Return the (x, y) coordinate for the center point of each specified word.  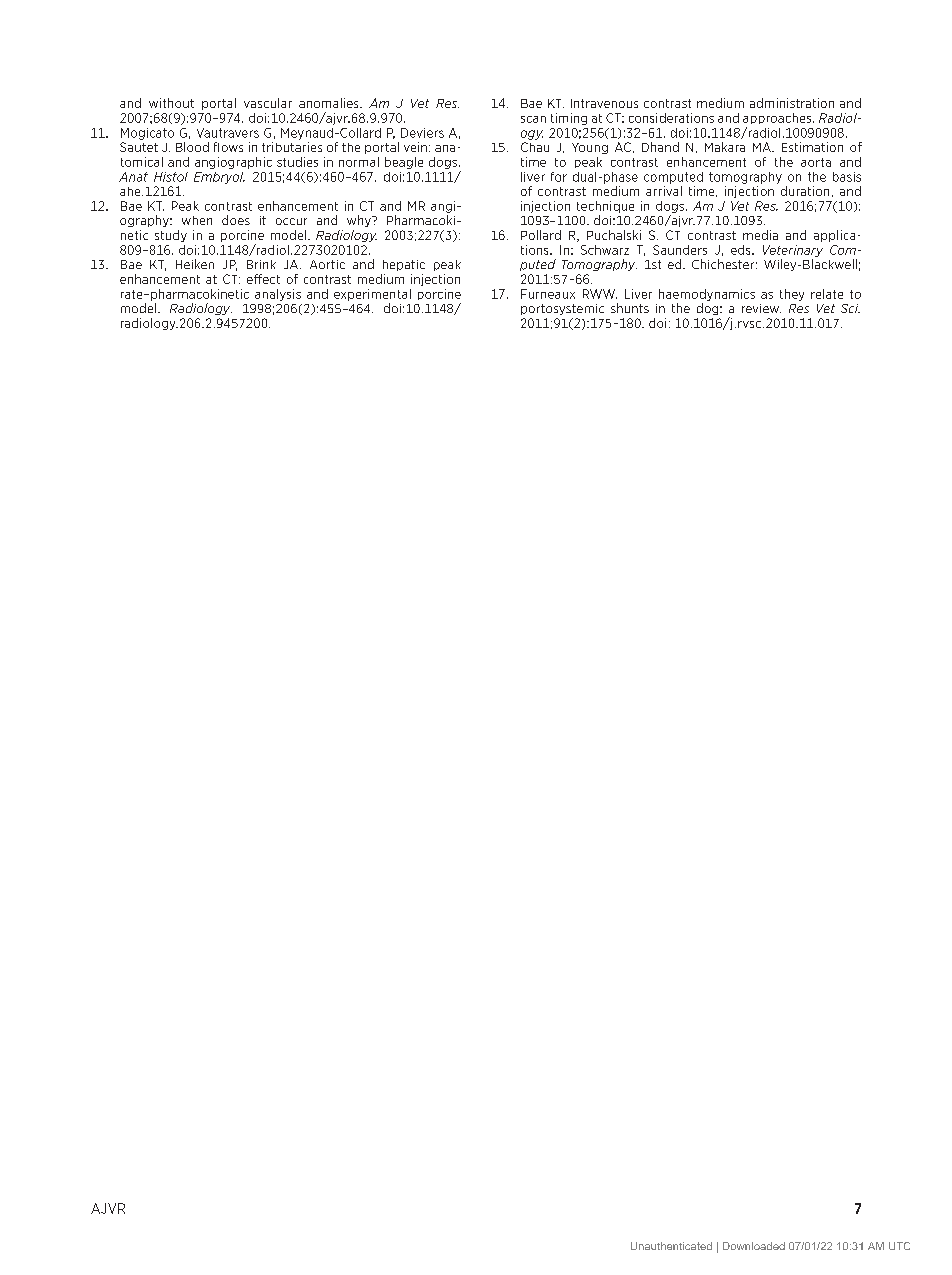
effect (263, 279)
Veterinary (793, 251)
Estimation (812, 147)
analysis (278, 295)
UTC (899, 1246)
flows (228, 147)
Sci (850, 308)
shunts (630, 308)
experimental (372, 295)
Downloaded (754, 1246)
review (761, 308)
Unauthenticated (671, 1246)
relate (827, 294)
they (792, 295)
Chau (535, 147)
